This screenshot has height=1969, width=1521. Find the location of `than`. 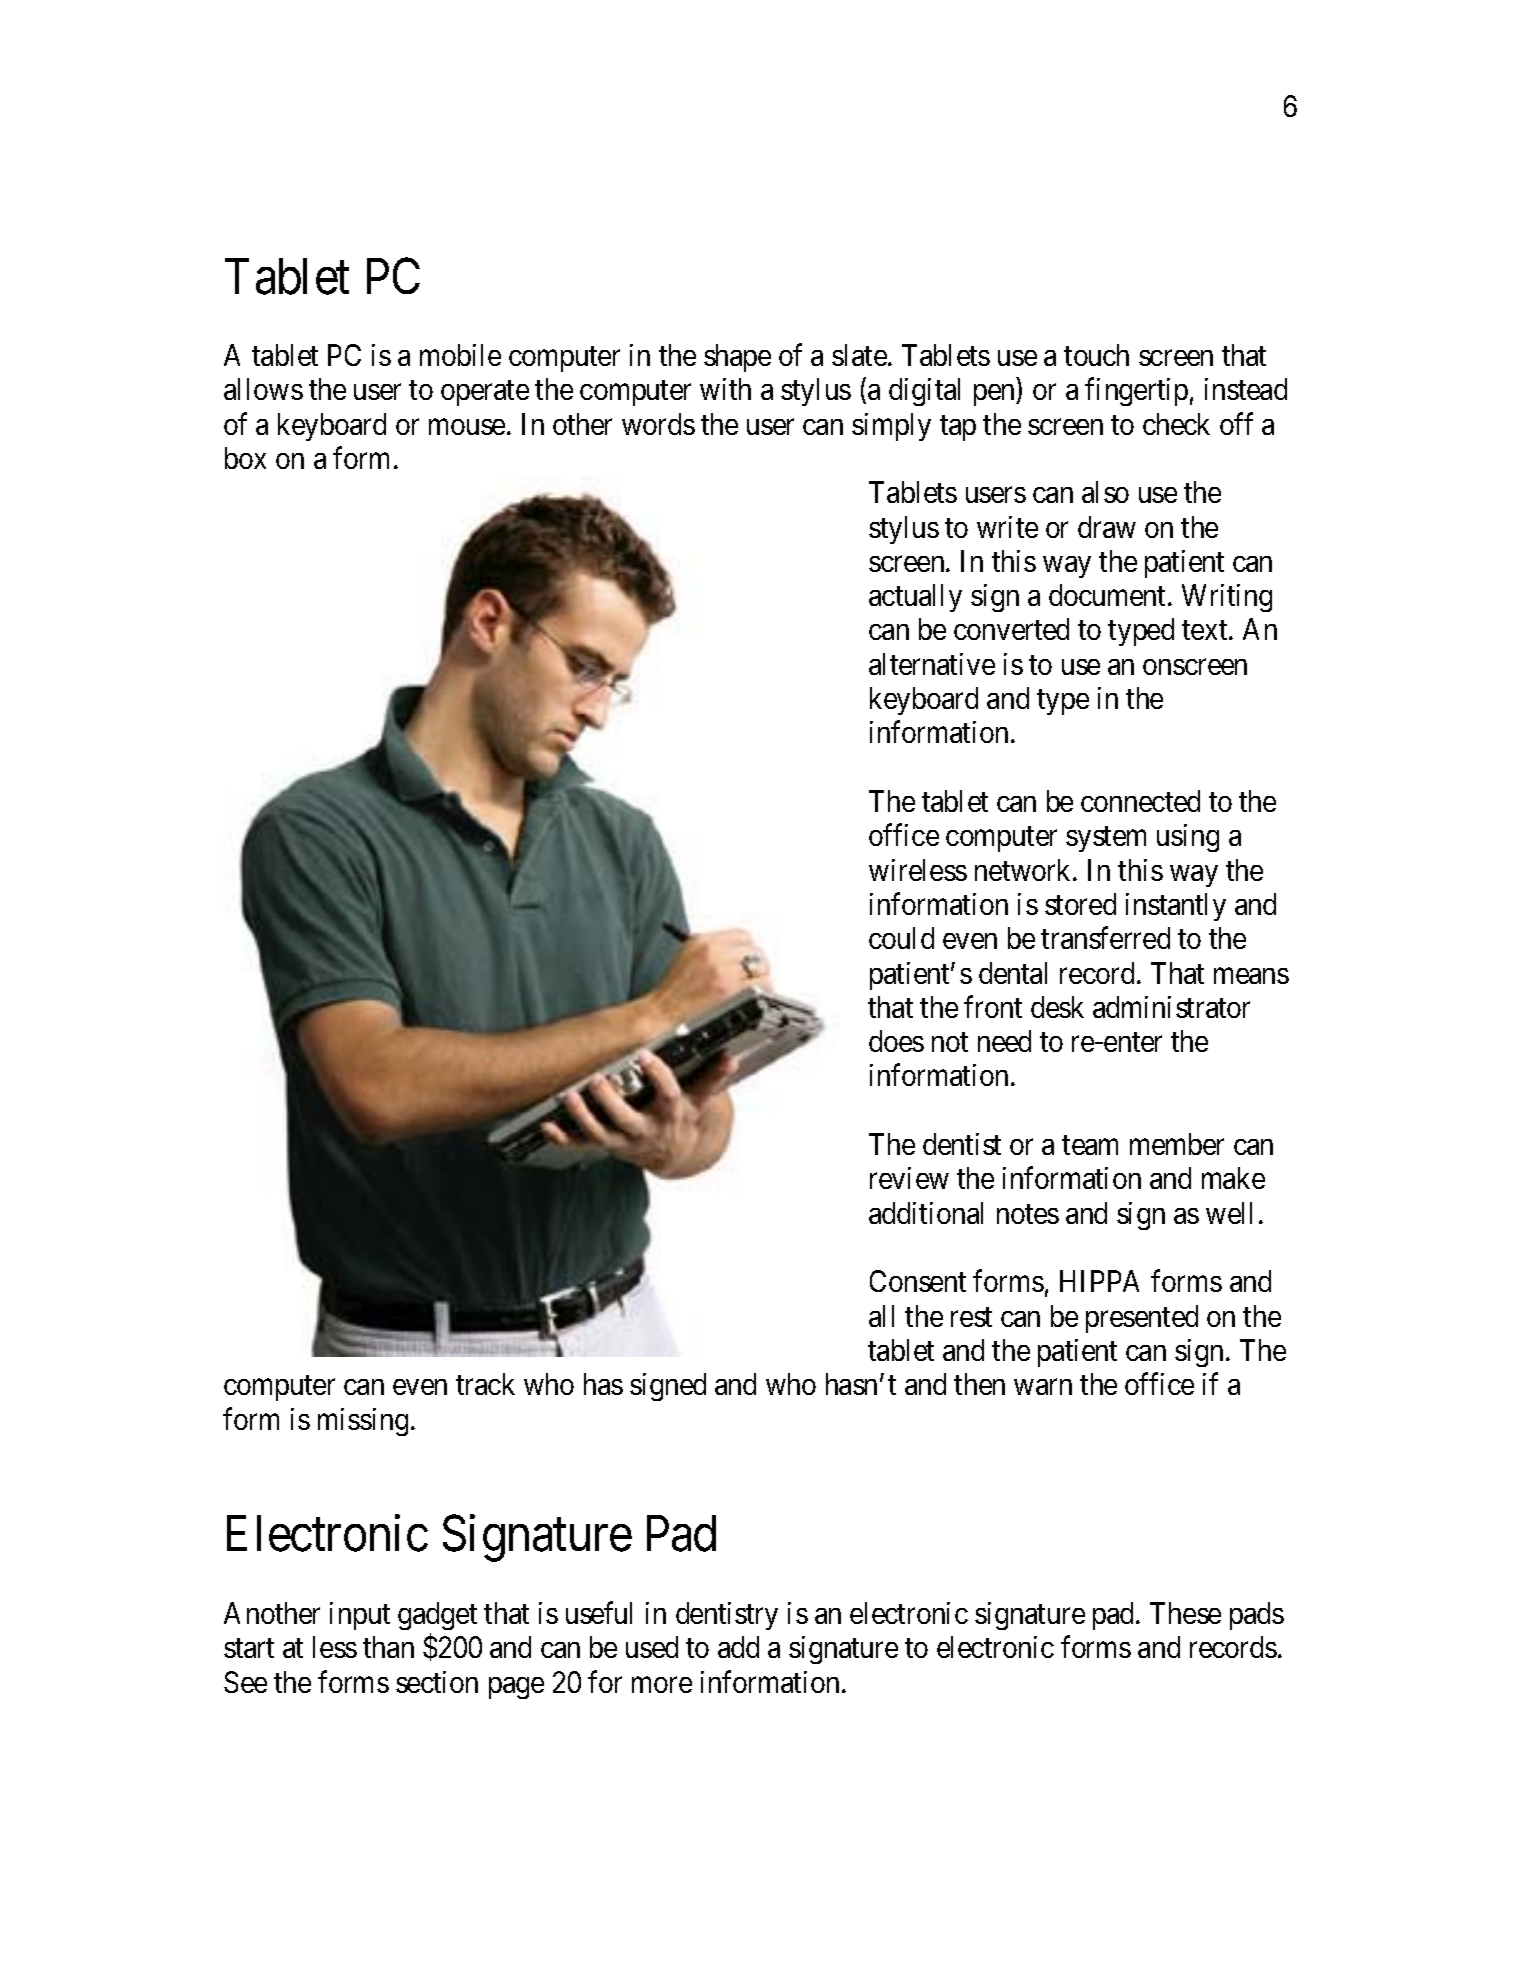

than is located at coordinates (388, 1647).
